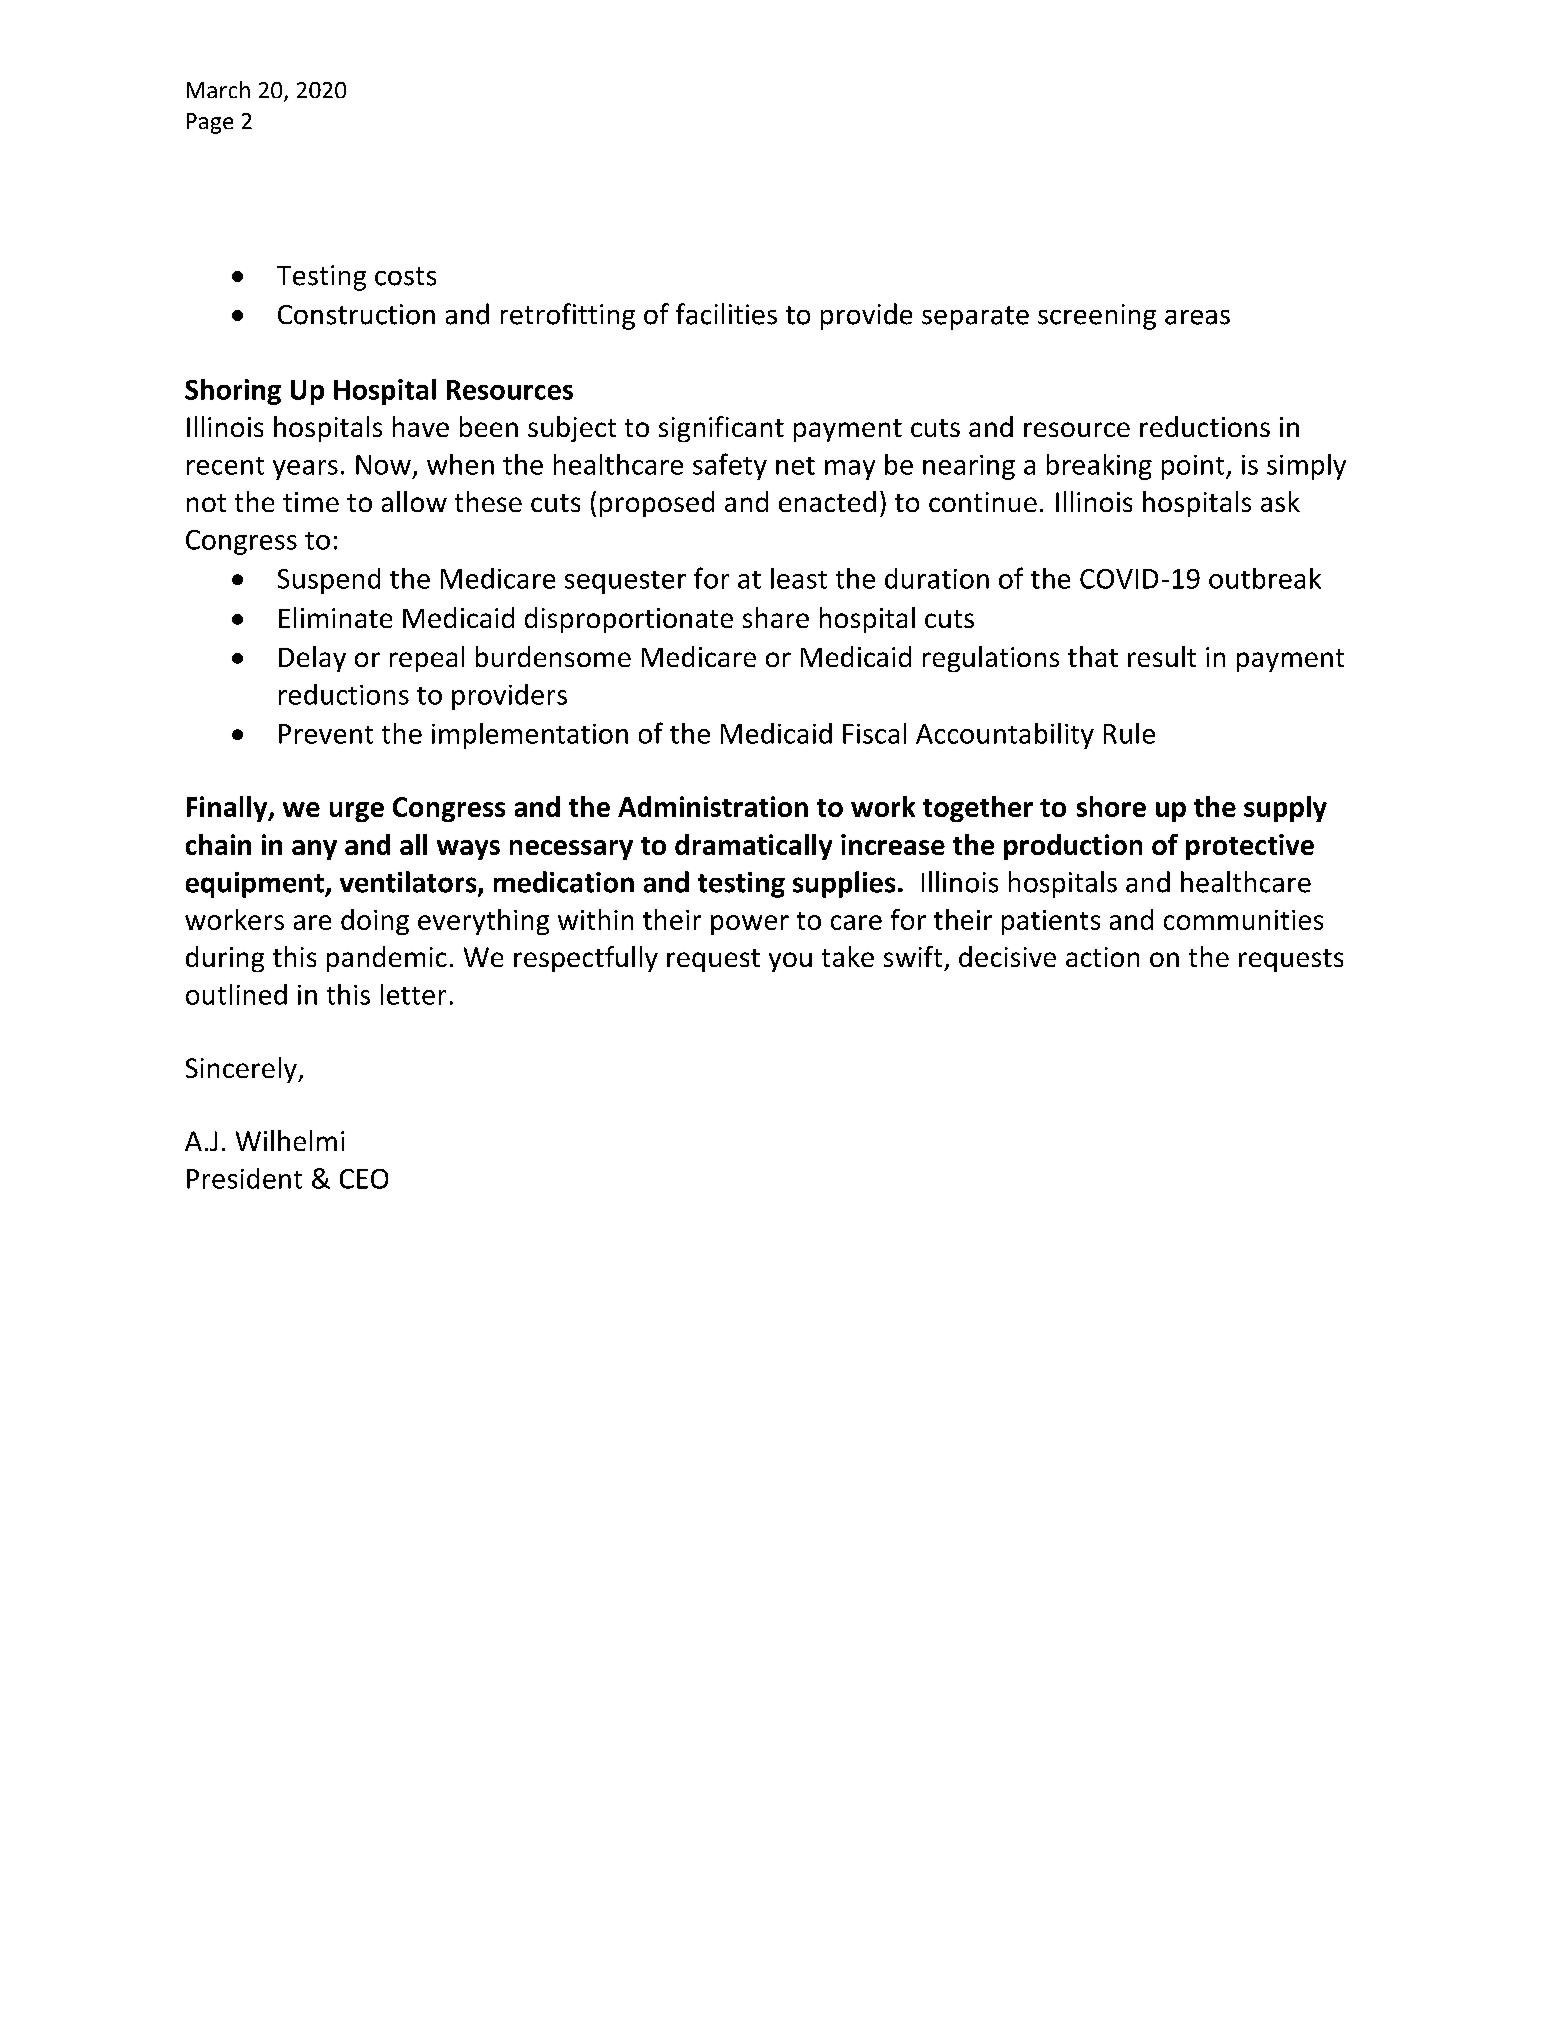 The height and width of the document is (2028, 1567). What do you see at coordinates (713, 806) in the document?
I see `Administration` at bounding box center [713, 806].
